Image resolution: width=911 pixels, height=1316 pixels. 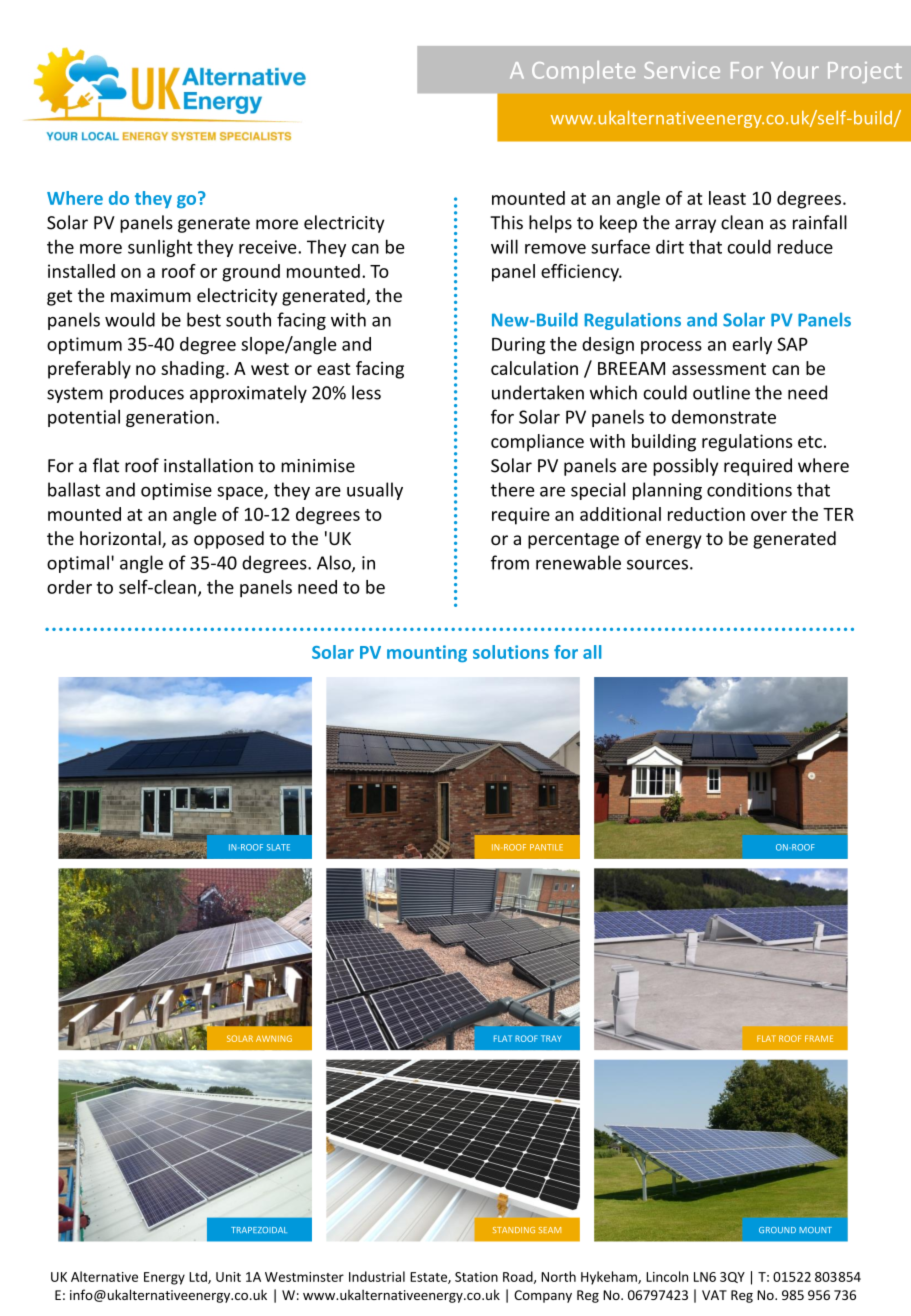 What do you see at coordinates (513, 489) in the document?
I see `there` at bounding box center [513, 489].
